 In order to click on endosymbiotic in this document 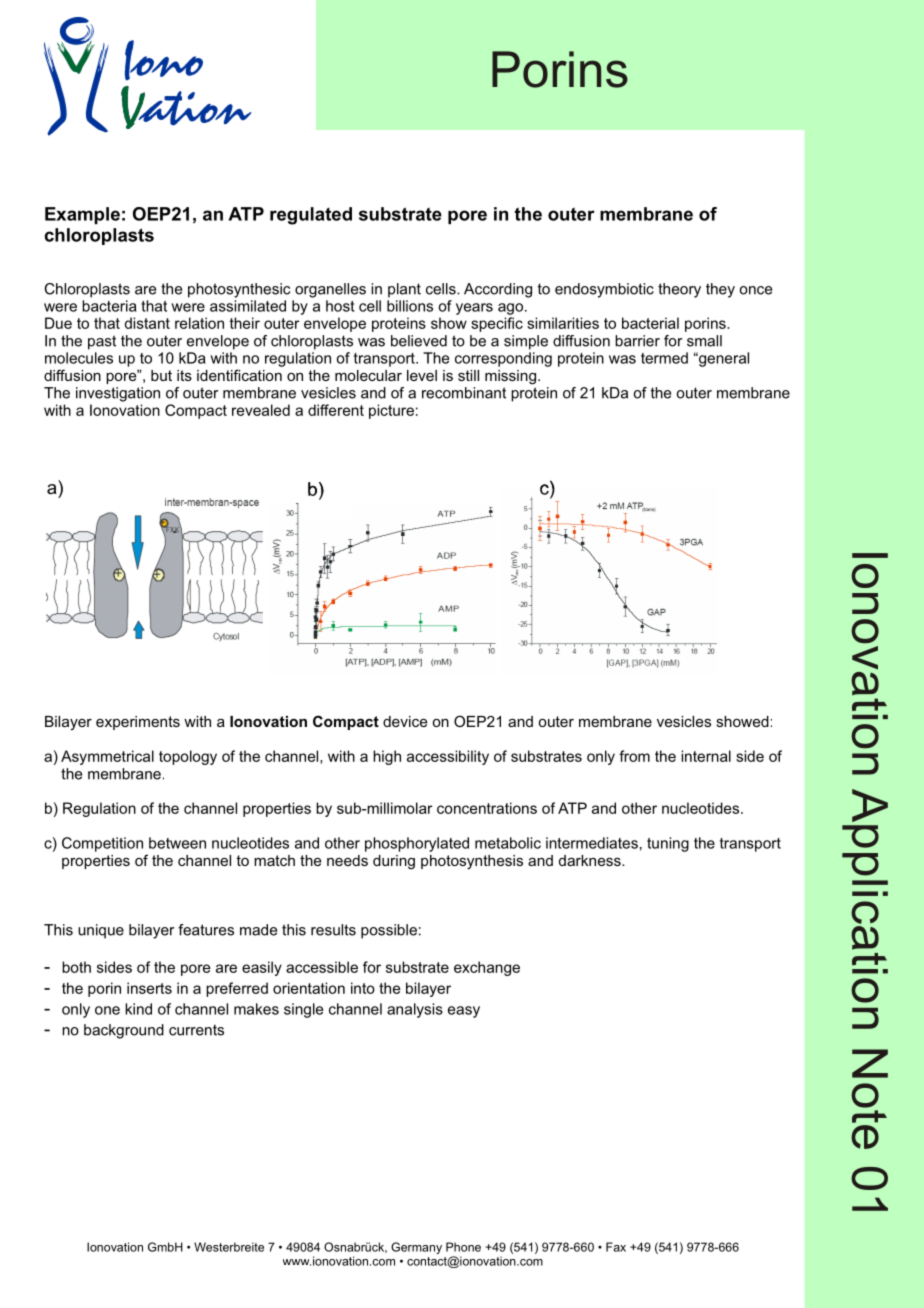, I will do `click(604, 290)`.
